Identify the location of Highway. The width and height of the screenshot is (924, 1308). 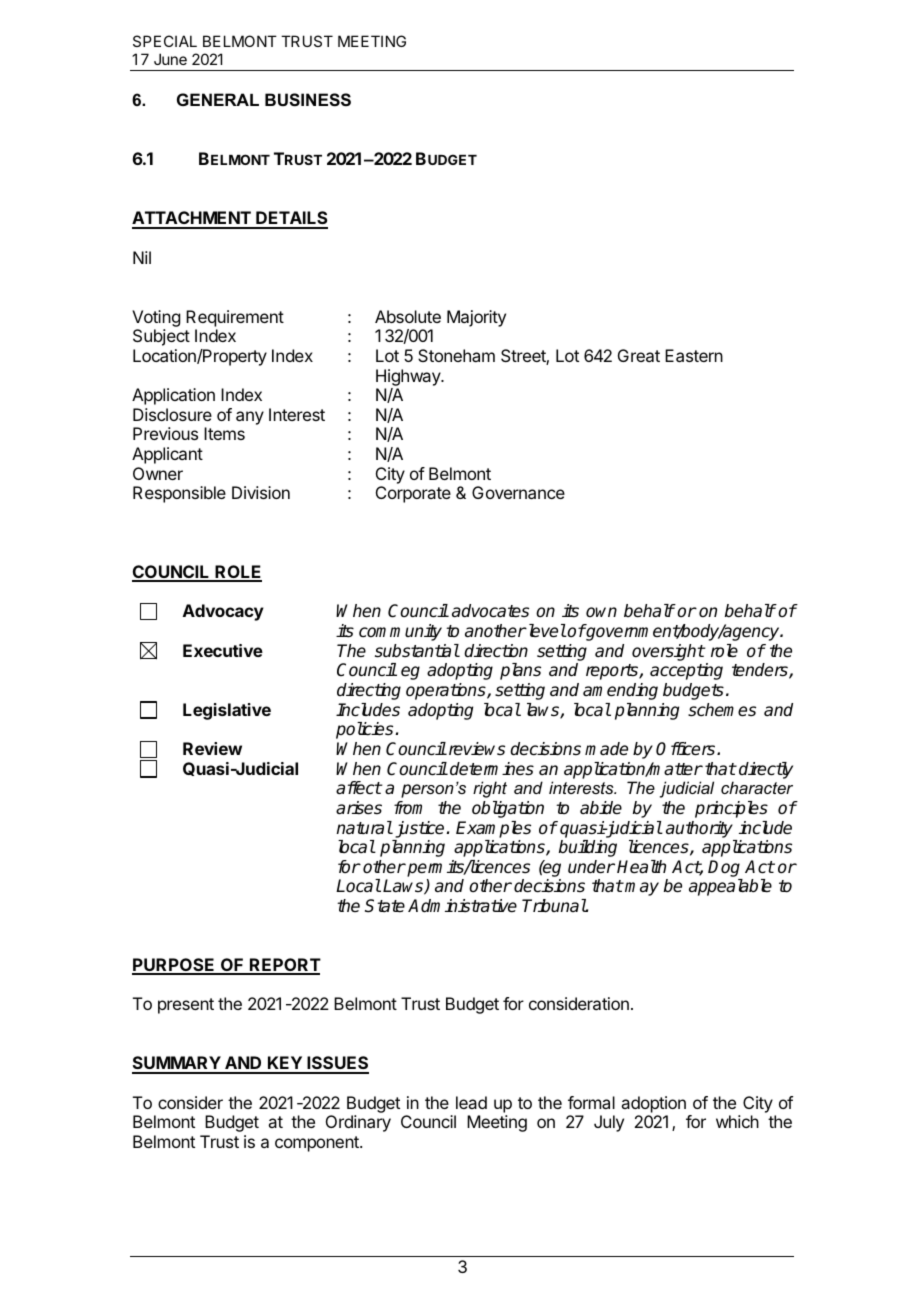
(409, 377).
